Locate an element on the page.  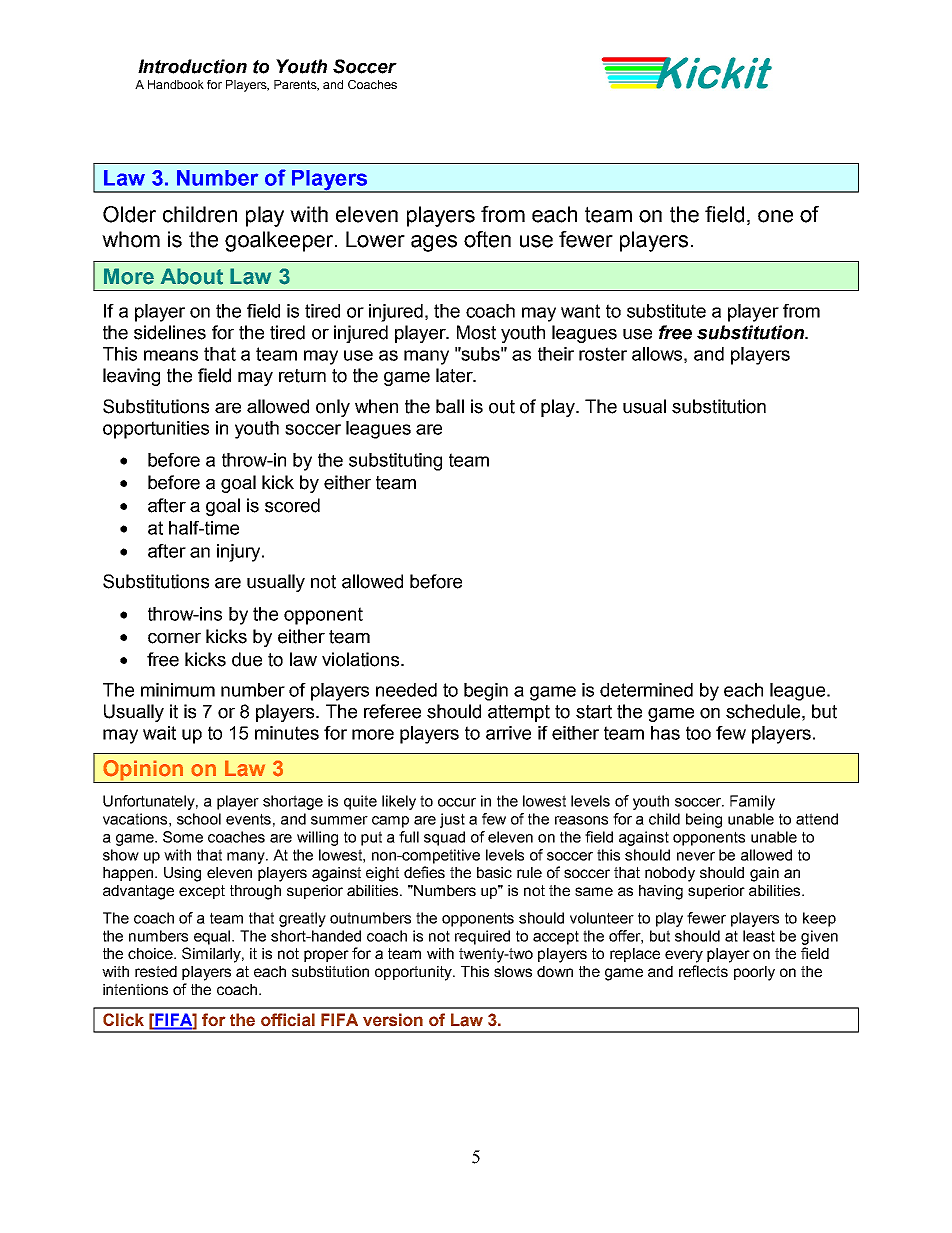
scored is located at coordinates (292, 505).
